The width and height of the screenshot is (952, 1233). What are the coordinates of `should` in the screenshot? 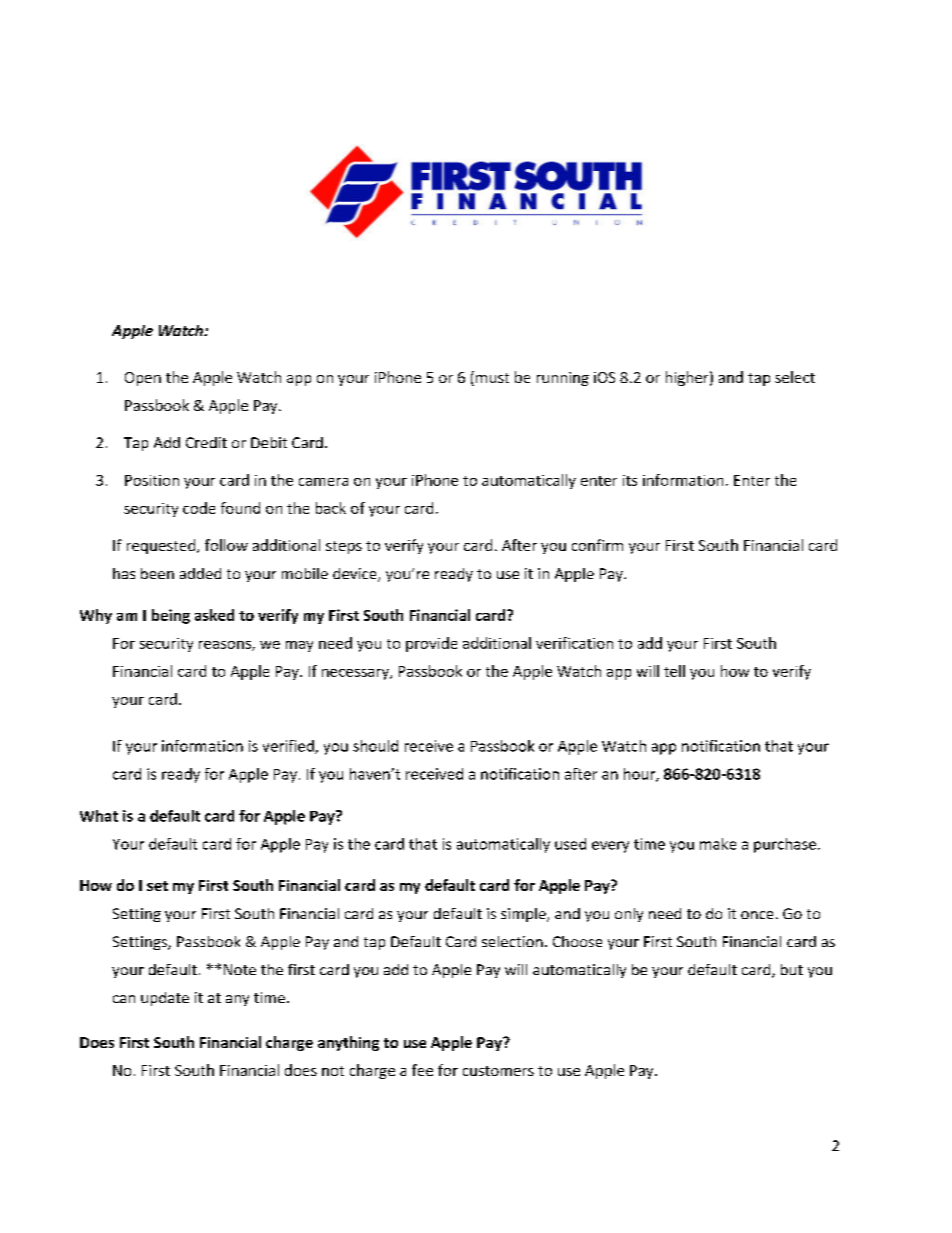 It's located at (375, 746).
